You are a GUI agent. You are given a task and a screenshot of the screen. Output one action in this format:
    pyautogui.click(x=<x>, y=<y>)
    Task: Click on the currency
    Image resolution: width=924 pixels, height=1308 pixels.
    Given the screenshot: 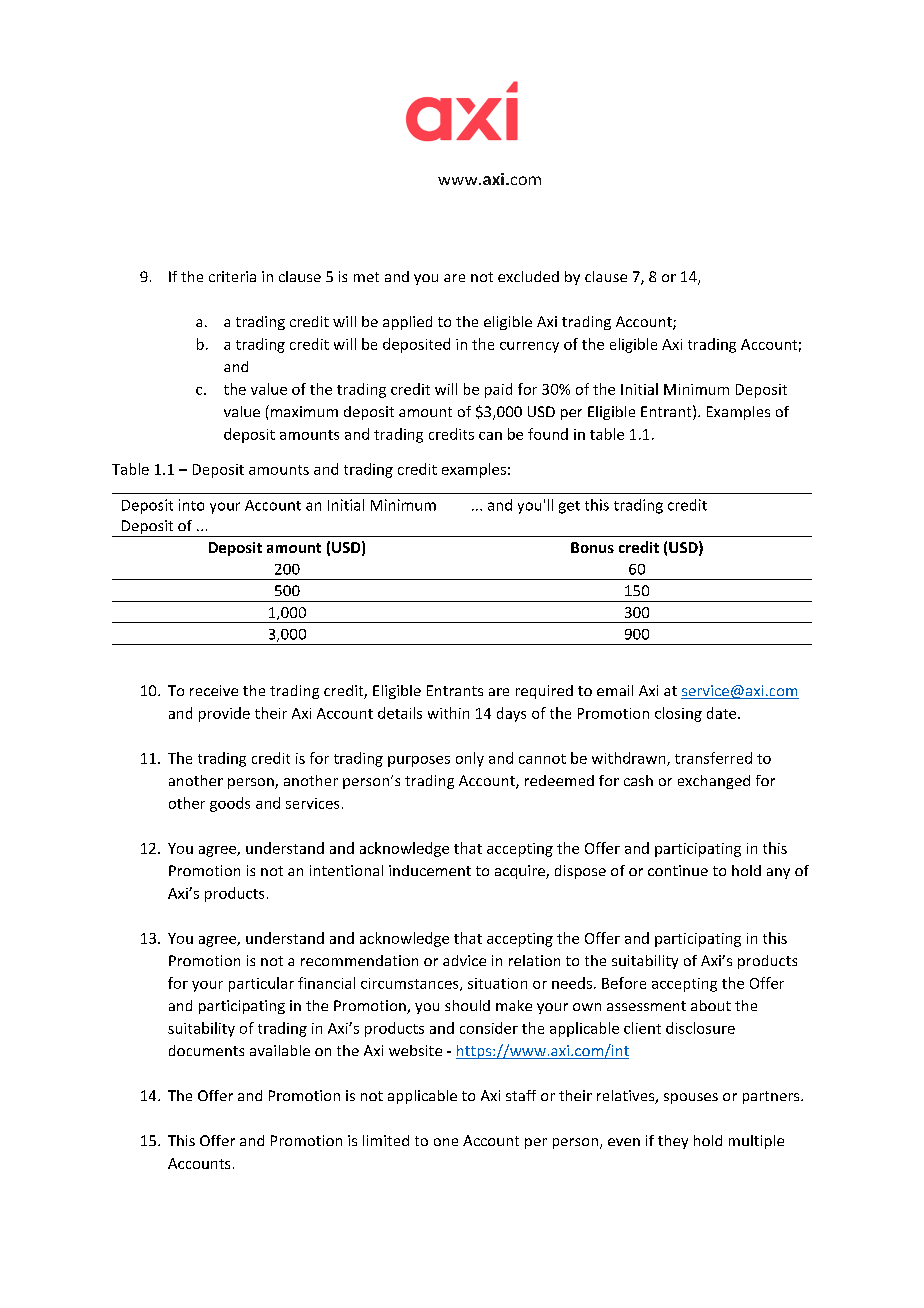 What is the action you would take?
    pyautogui.click(x=529, y=347)
